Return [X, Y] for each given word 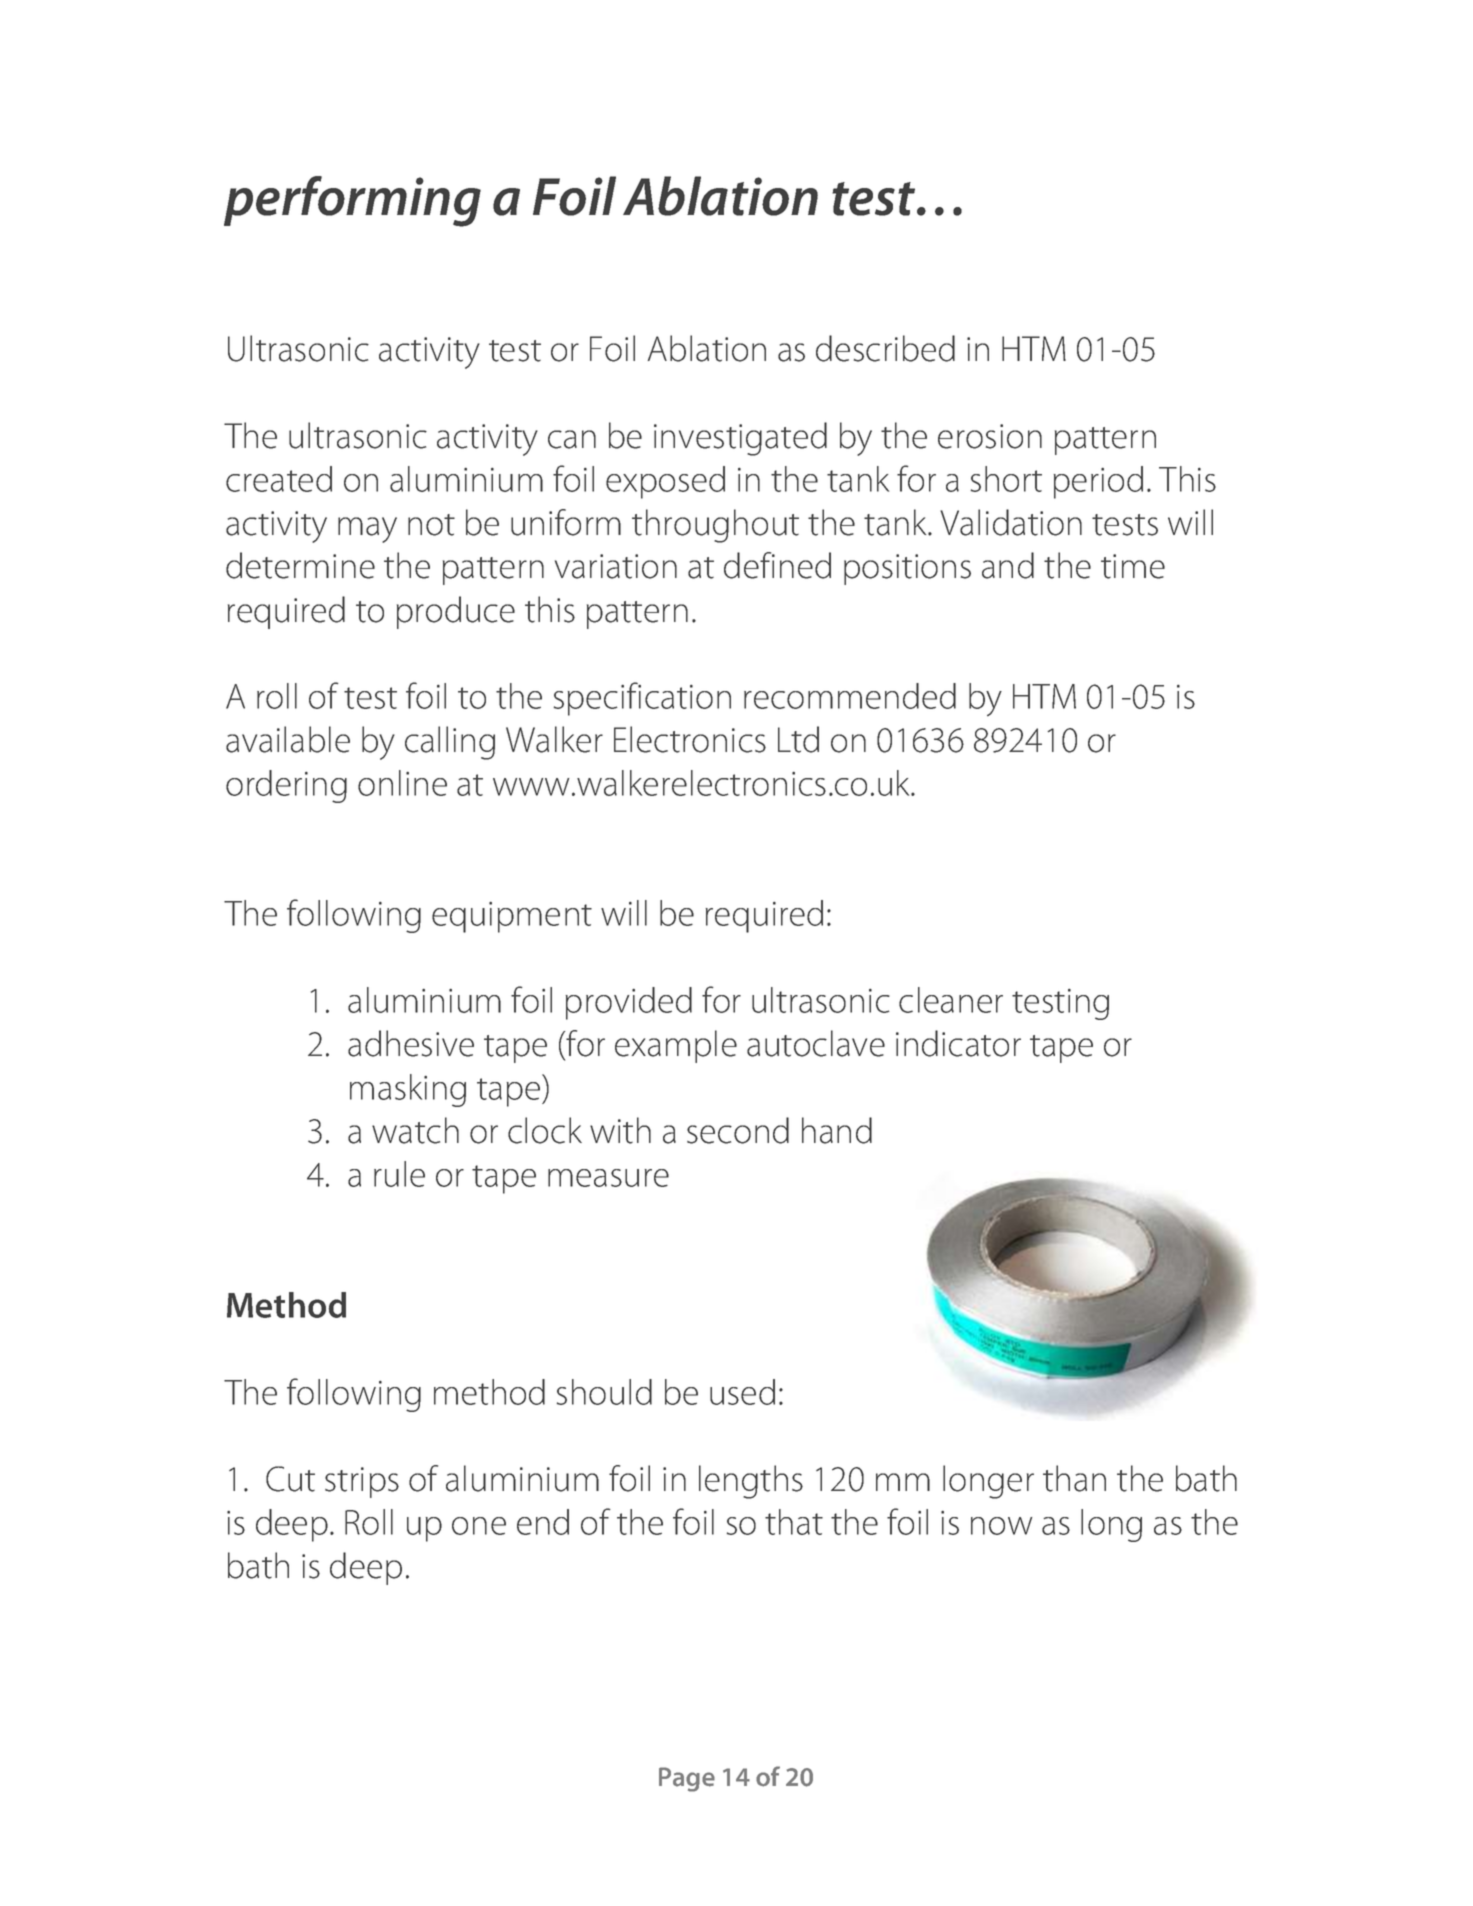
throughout [715, 526]
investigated [740, 439]
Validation [1011, 522]
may [367, 530]
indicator [958, 1043]
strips [362, 1482]
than [1074, 1478]
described [885, 348]
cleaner [951, 1000]
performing [352, 201]
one [479, 1526]
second [738, 1130]
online [402, 783]
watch [415, 1130]
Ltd [798, 739]
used [742, 1392]
